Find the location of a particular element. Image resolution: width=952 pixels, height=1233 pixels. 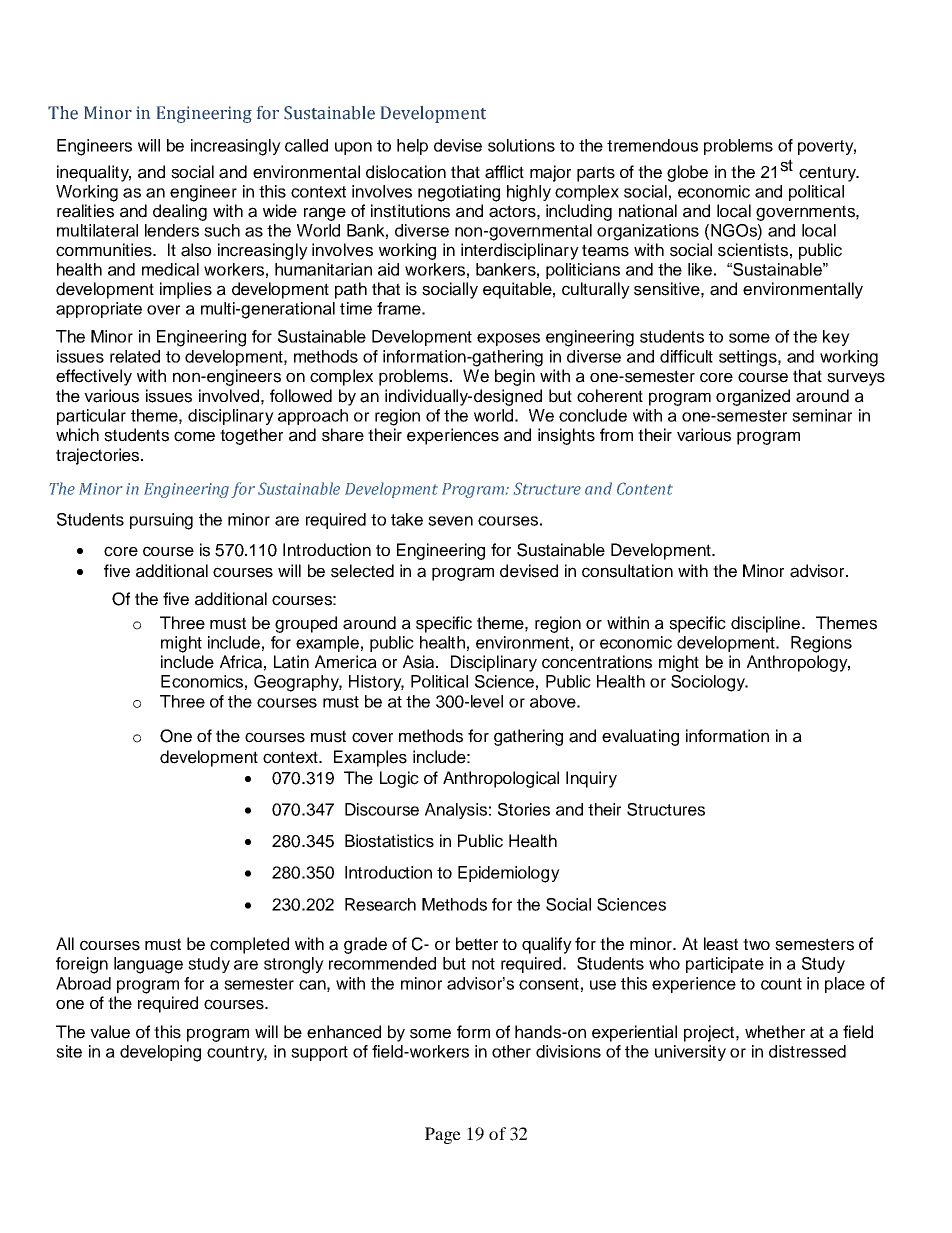

discipline is located at coordinates (767, 624).
